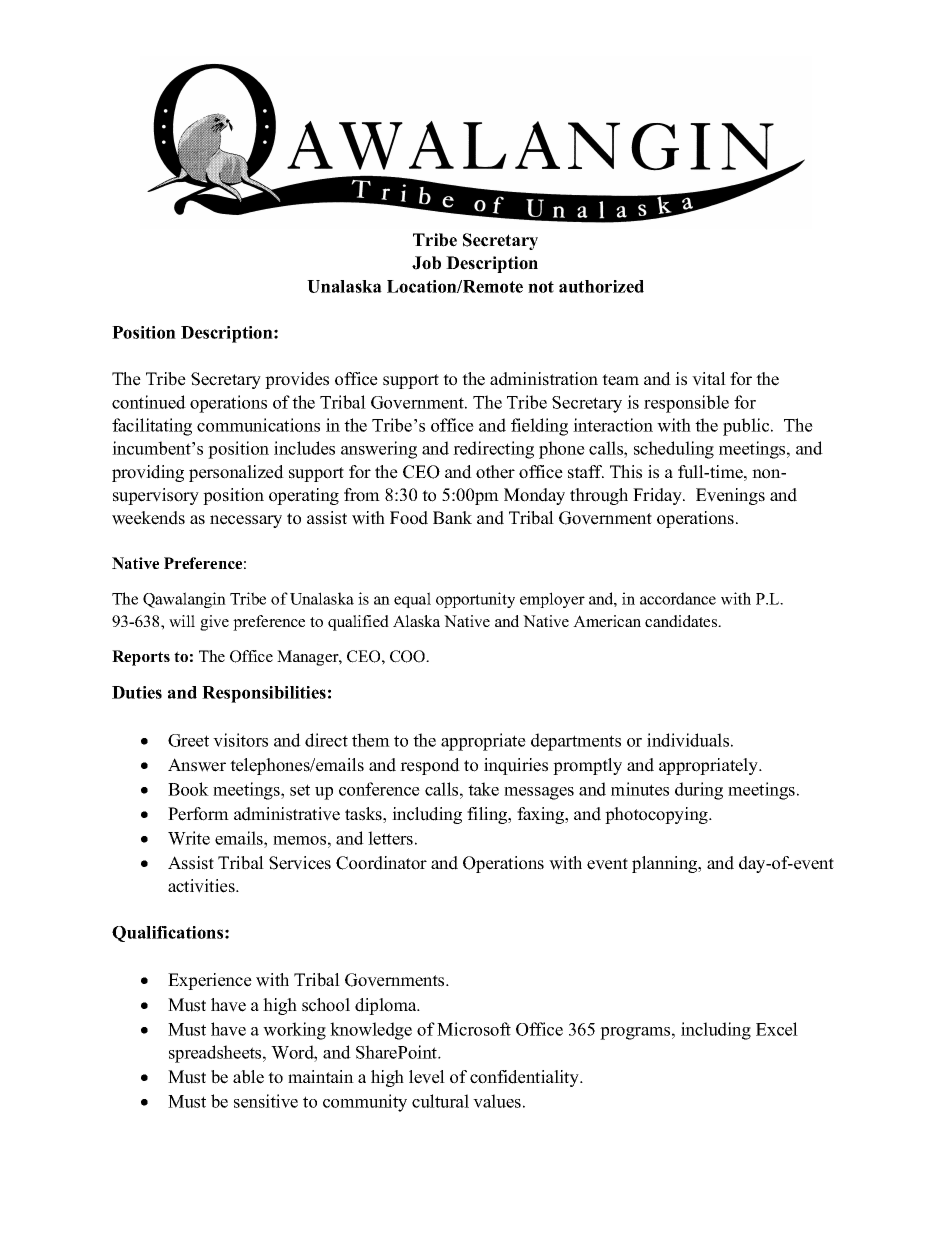 Image resolution: width=952 pixels, height=1233 pixels. Describe the element at coordinates (678, 598) in the screenshot. I see `accordance` at that location.
